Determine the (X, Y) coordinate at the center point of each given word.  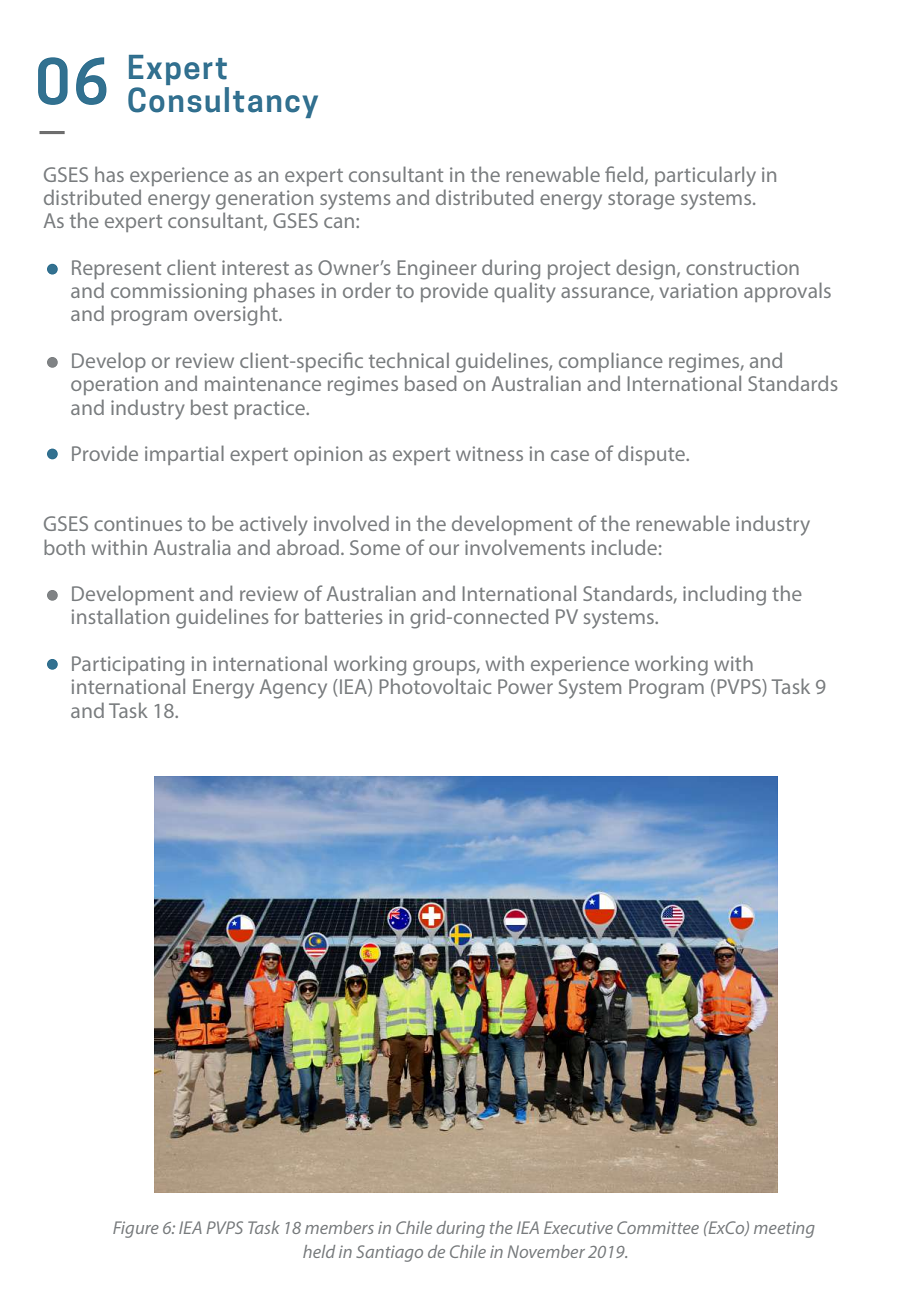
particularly (705, 176)
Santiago (389, 1253)
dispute (652, 455)
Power (525, 686)
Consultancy (223, 101)
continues (138, 523)
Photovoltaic (435, 686)
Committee (658, 1227)
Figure (136, 1229)
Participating (128, 666)
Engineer (437, 270)
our (444, 549)
